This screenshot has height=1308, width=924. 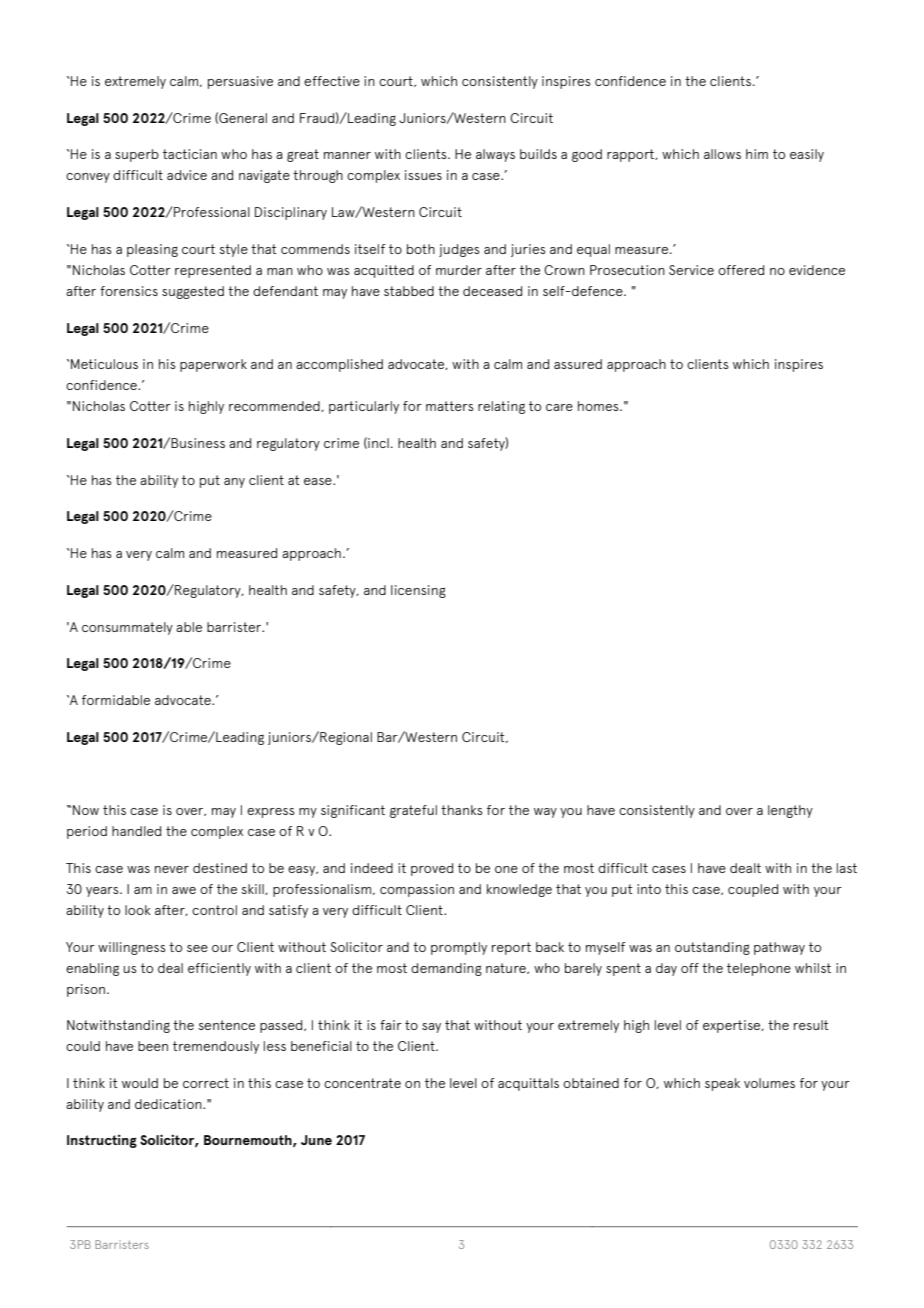 I want to click on lengthy, so click(x=790, y=811).
